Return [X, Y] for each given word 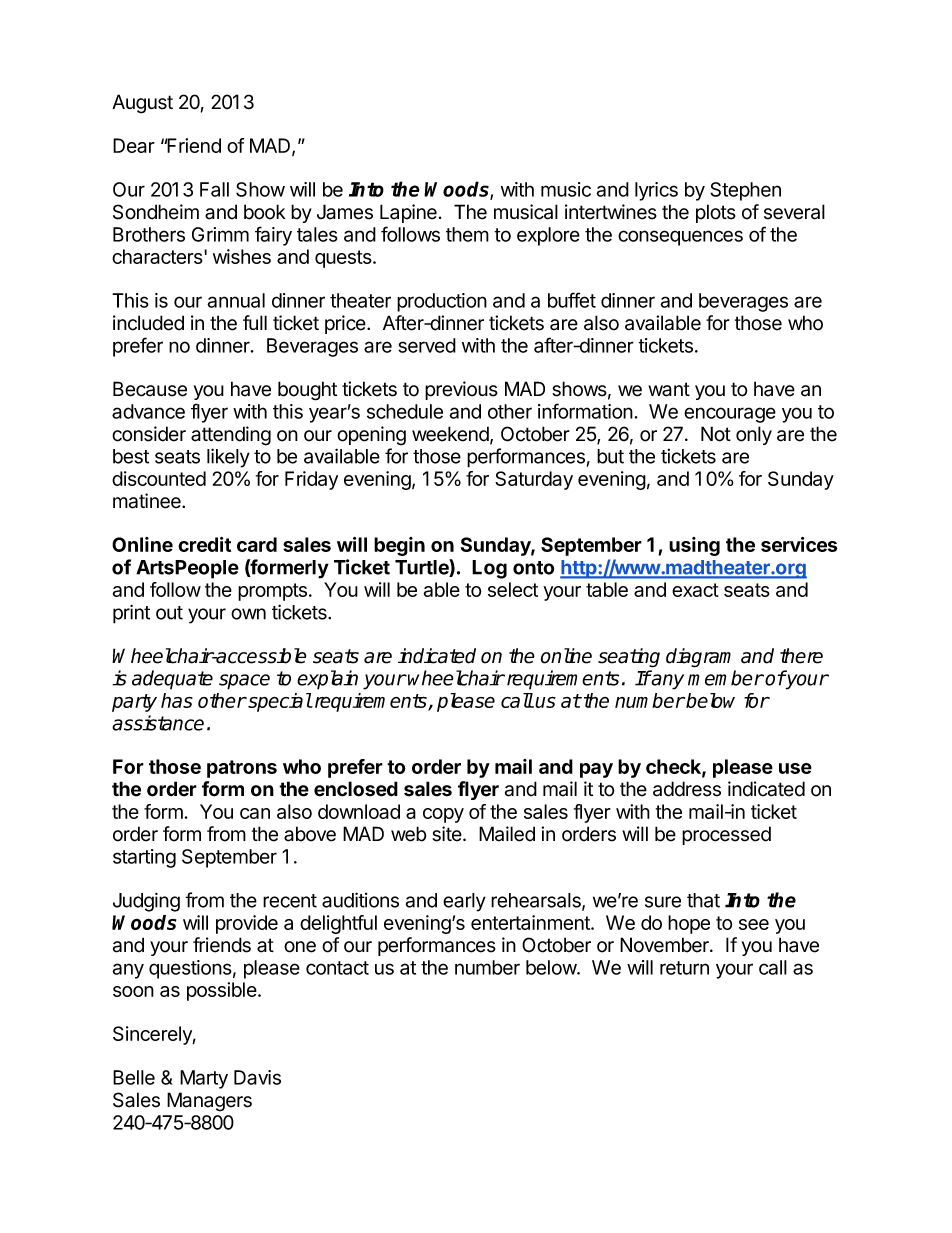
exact [695, 590]
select [513, 589]
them [467, 234]
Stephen [745, 191]
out [169, 613]
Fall [214, 189]
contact [337, 968]
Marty [204, 1079]
